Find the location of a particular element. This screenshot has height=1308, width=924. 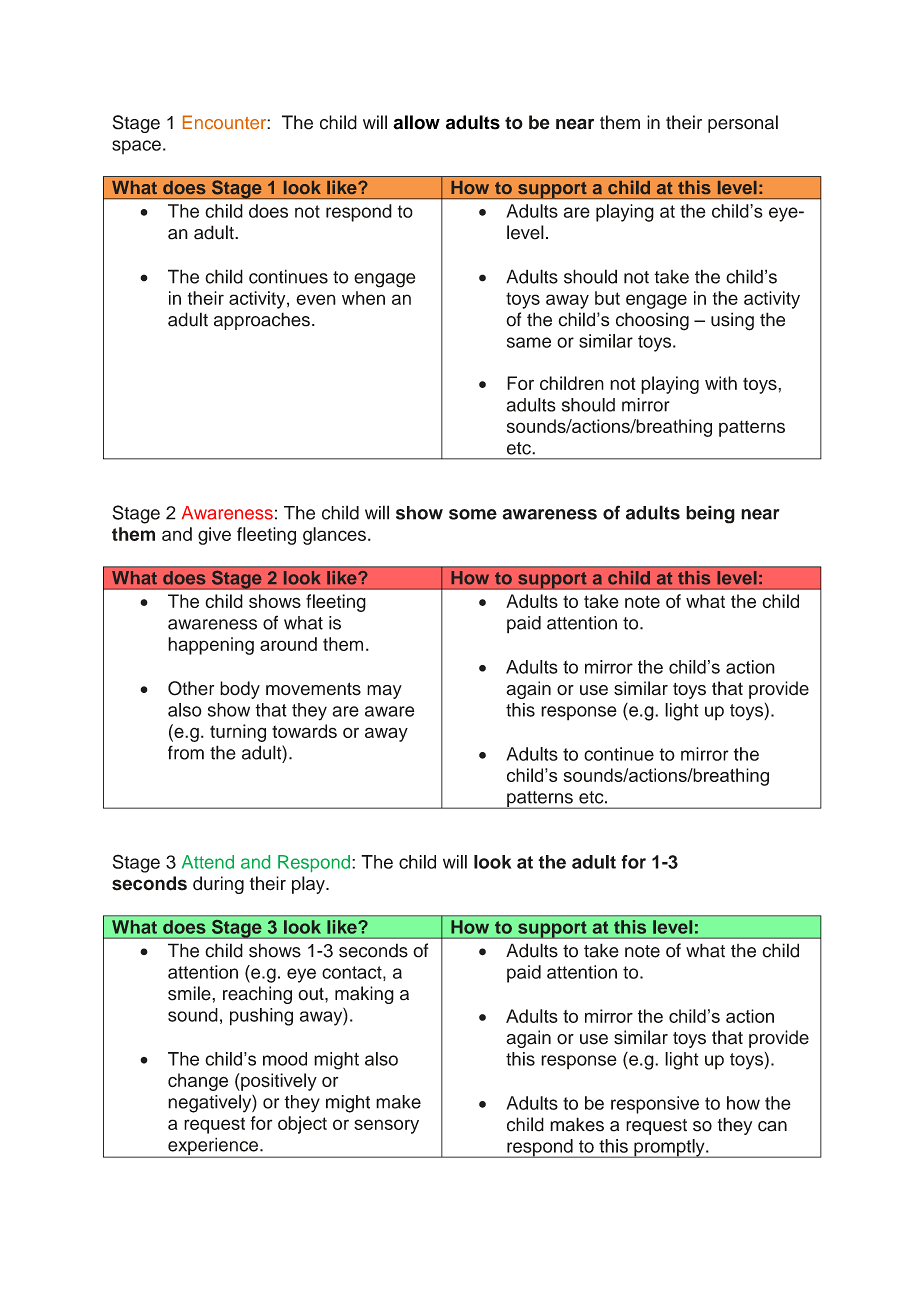

allow is located at coordinates (416, 122).
